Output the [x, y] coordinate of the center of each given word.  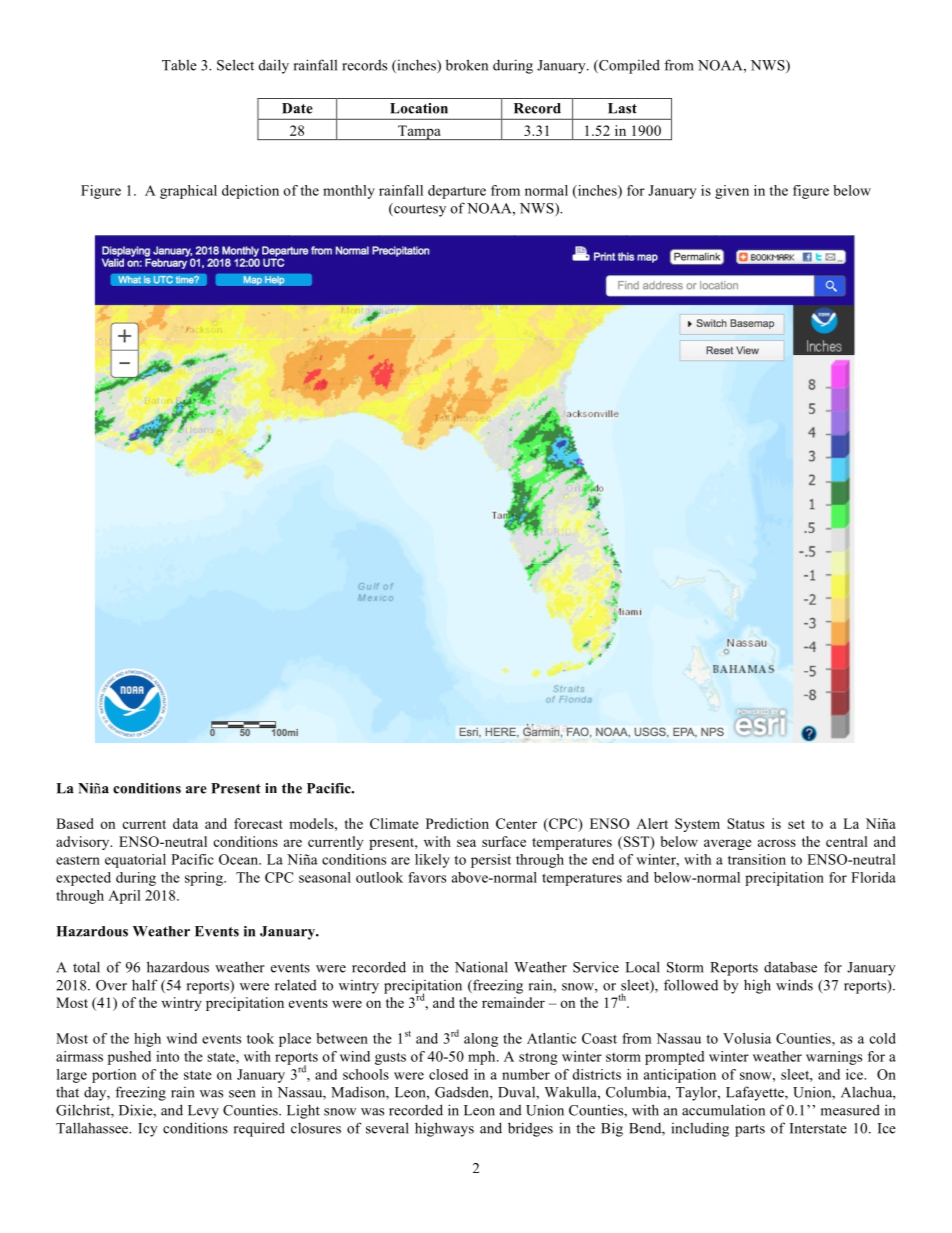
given [732, 192]
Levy [203, 1112]
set [796, 824]
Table [179, 65]
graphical [188, 192]
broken [467, 65]
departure [457, 192]
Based [75, 823]
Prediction [457, 823]
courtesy [419, 210]
